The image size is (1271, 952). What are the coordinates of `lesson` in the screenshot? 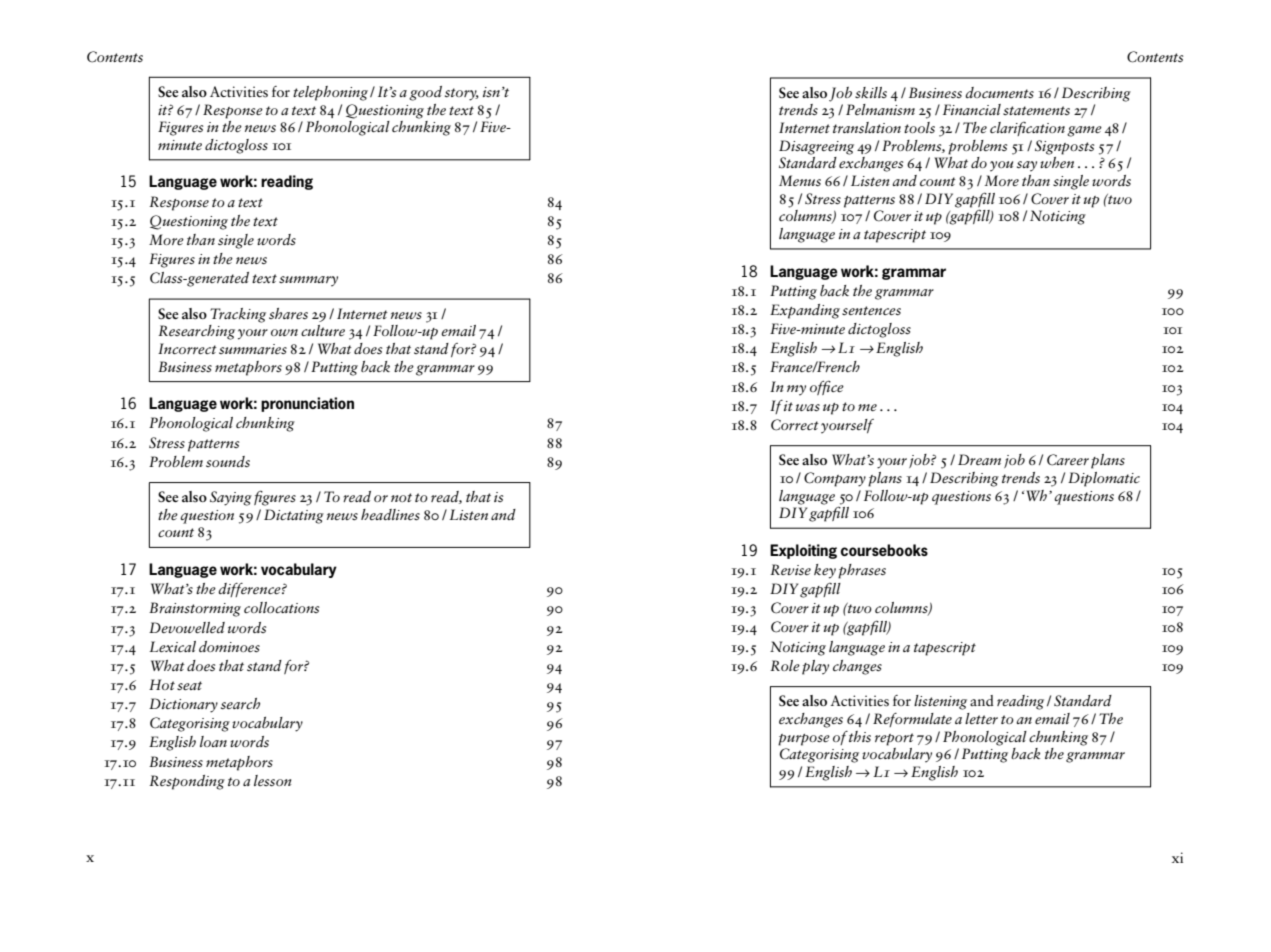 It's located at (272, 780).
